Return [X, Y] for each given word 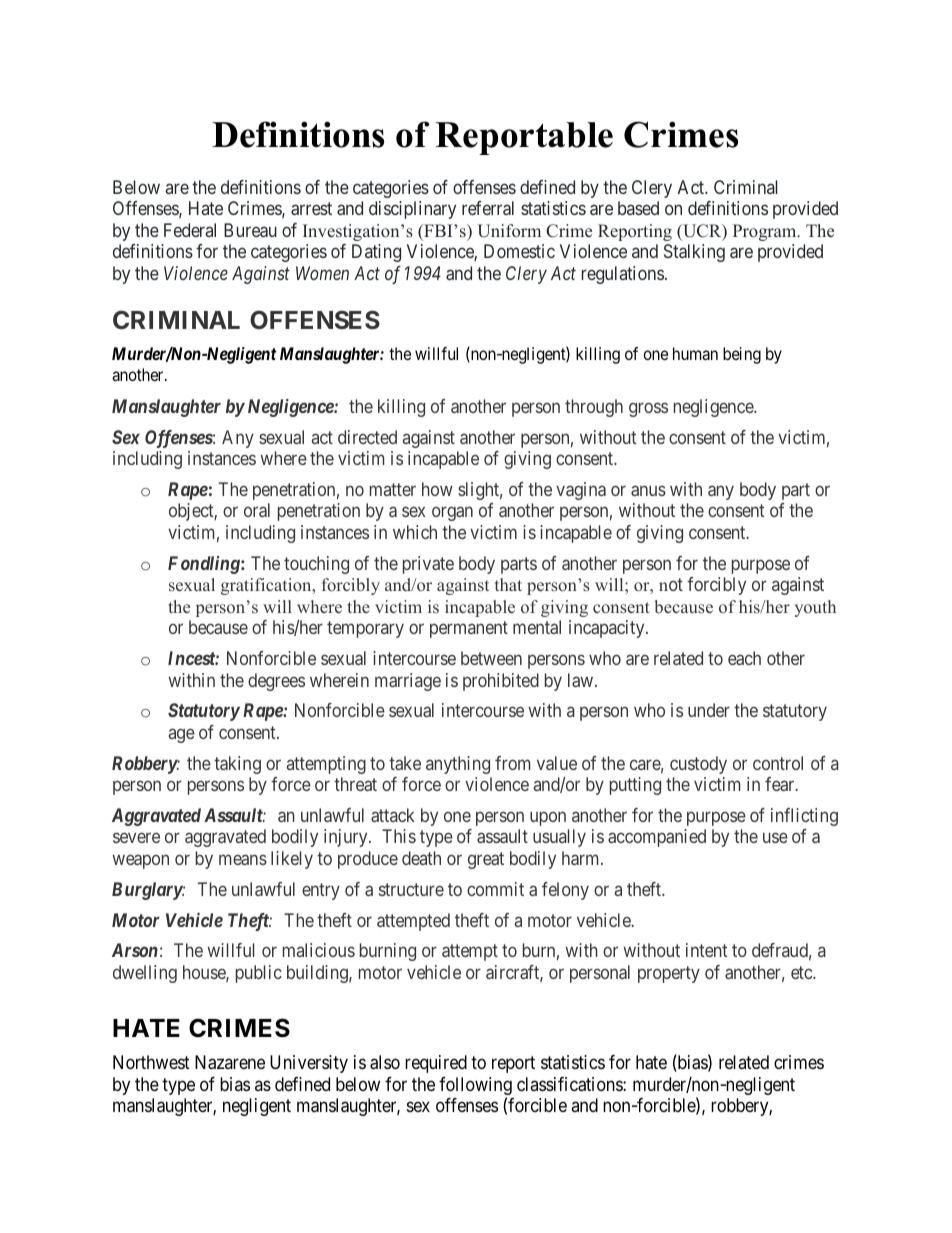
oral [257, 510]
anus [648, 490]
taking [237, 765]
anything [458, 765]
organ [452, 514]
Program [766, 232]
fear [781, 784]
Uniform [509, 231]
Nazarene [230, 1062]
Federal [190, 230]
